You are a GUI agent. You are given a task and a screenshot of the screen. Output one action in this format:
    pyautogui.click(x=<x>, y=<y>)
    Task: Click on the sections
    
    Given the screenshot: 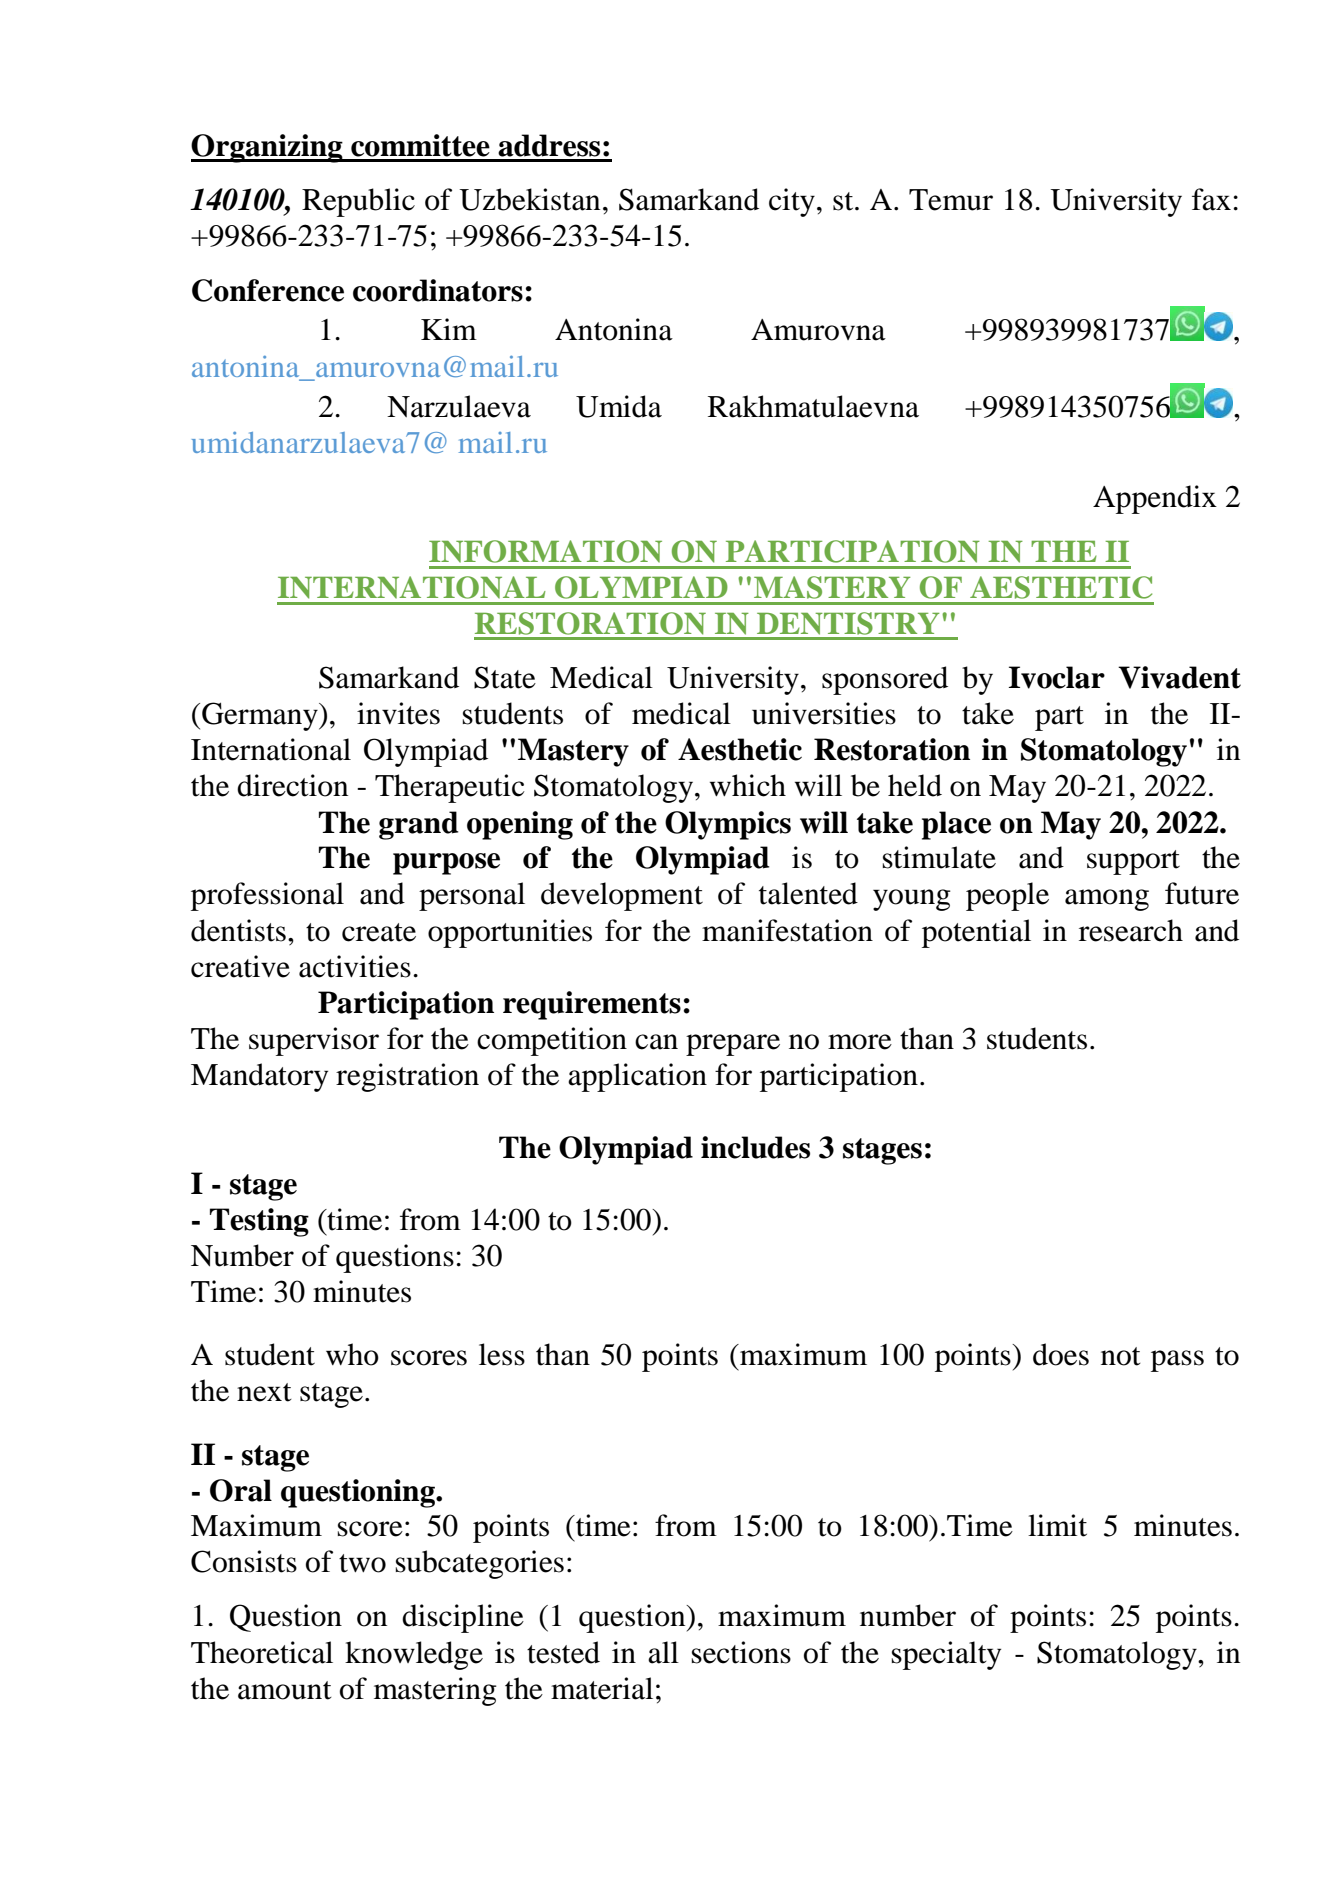 What is the action you would take?
    pyautogui.click(x=741, y=1652)
